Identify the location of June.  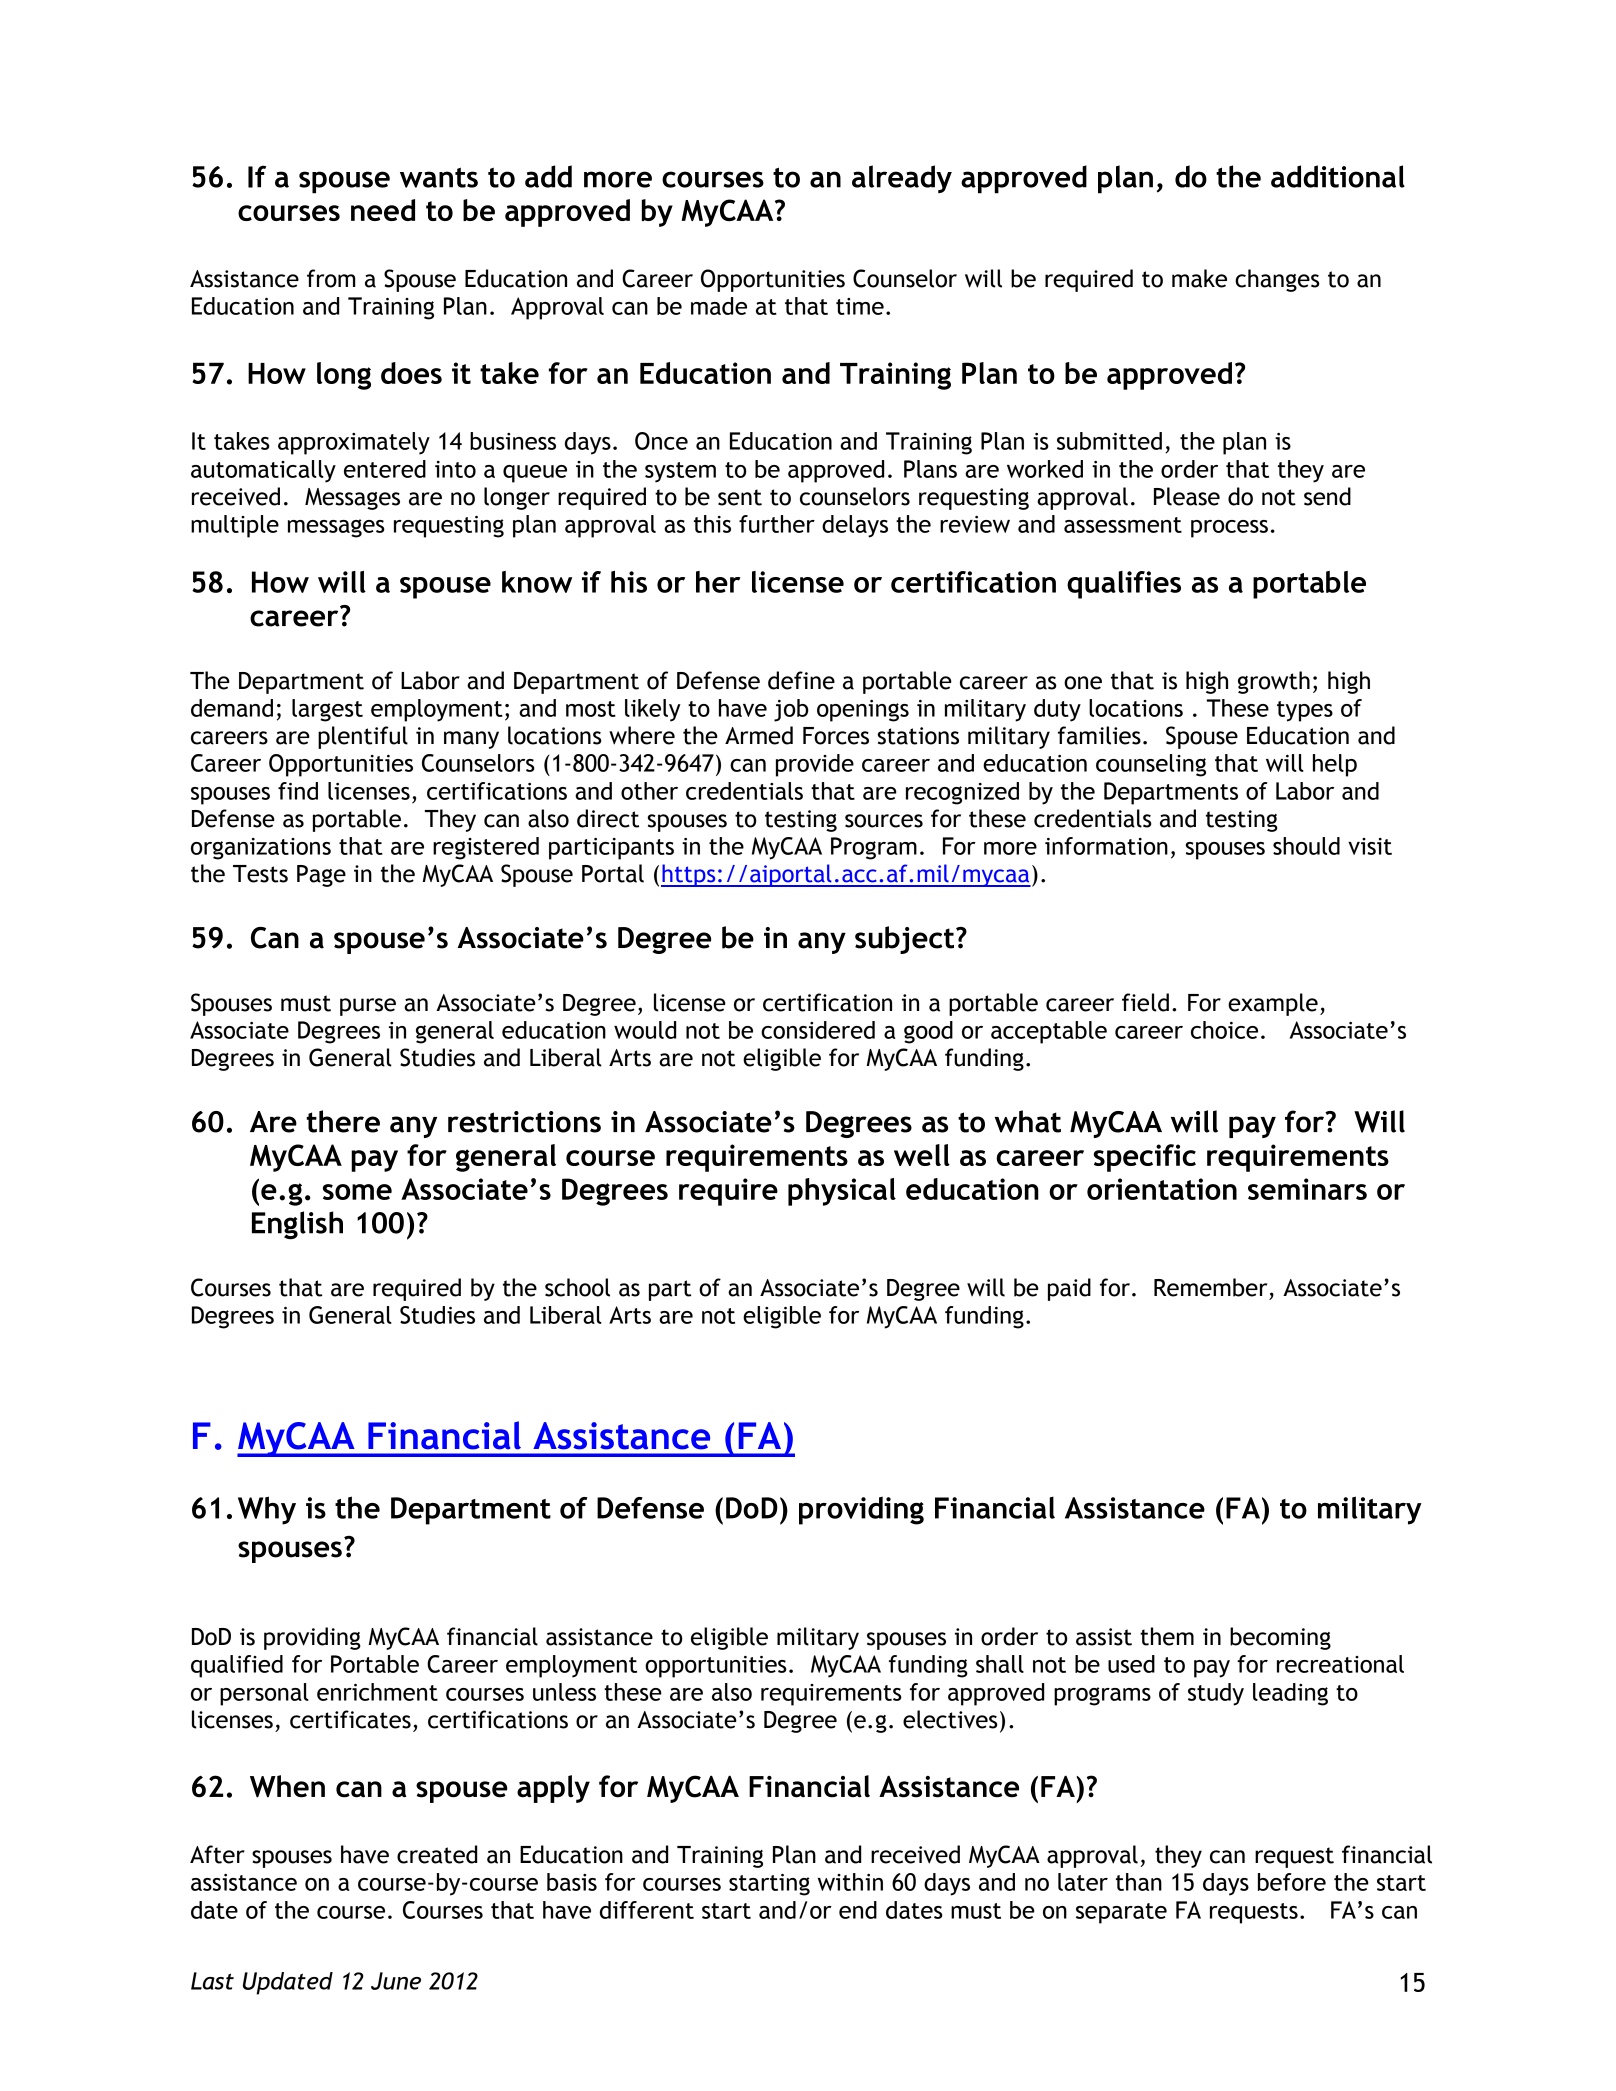
(396, 1981).
